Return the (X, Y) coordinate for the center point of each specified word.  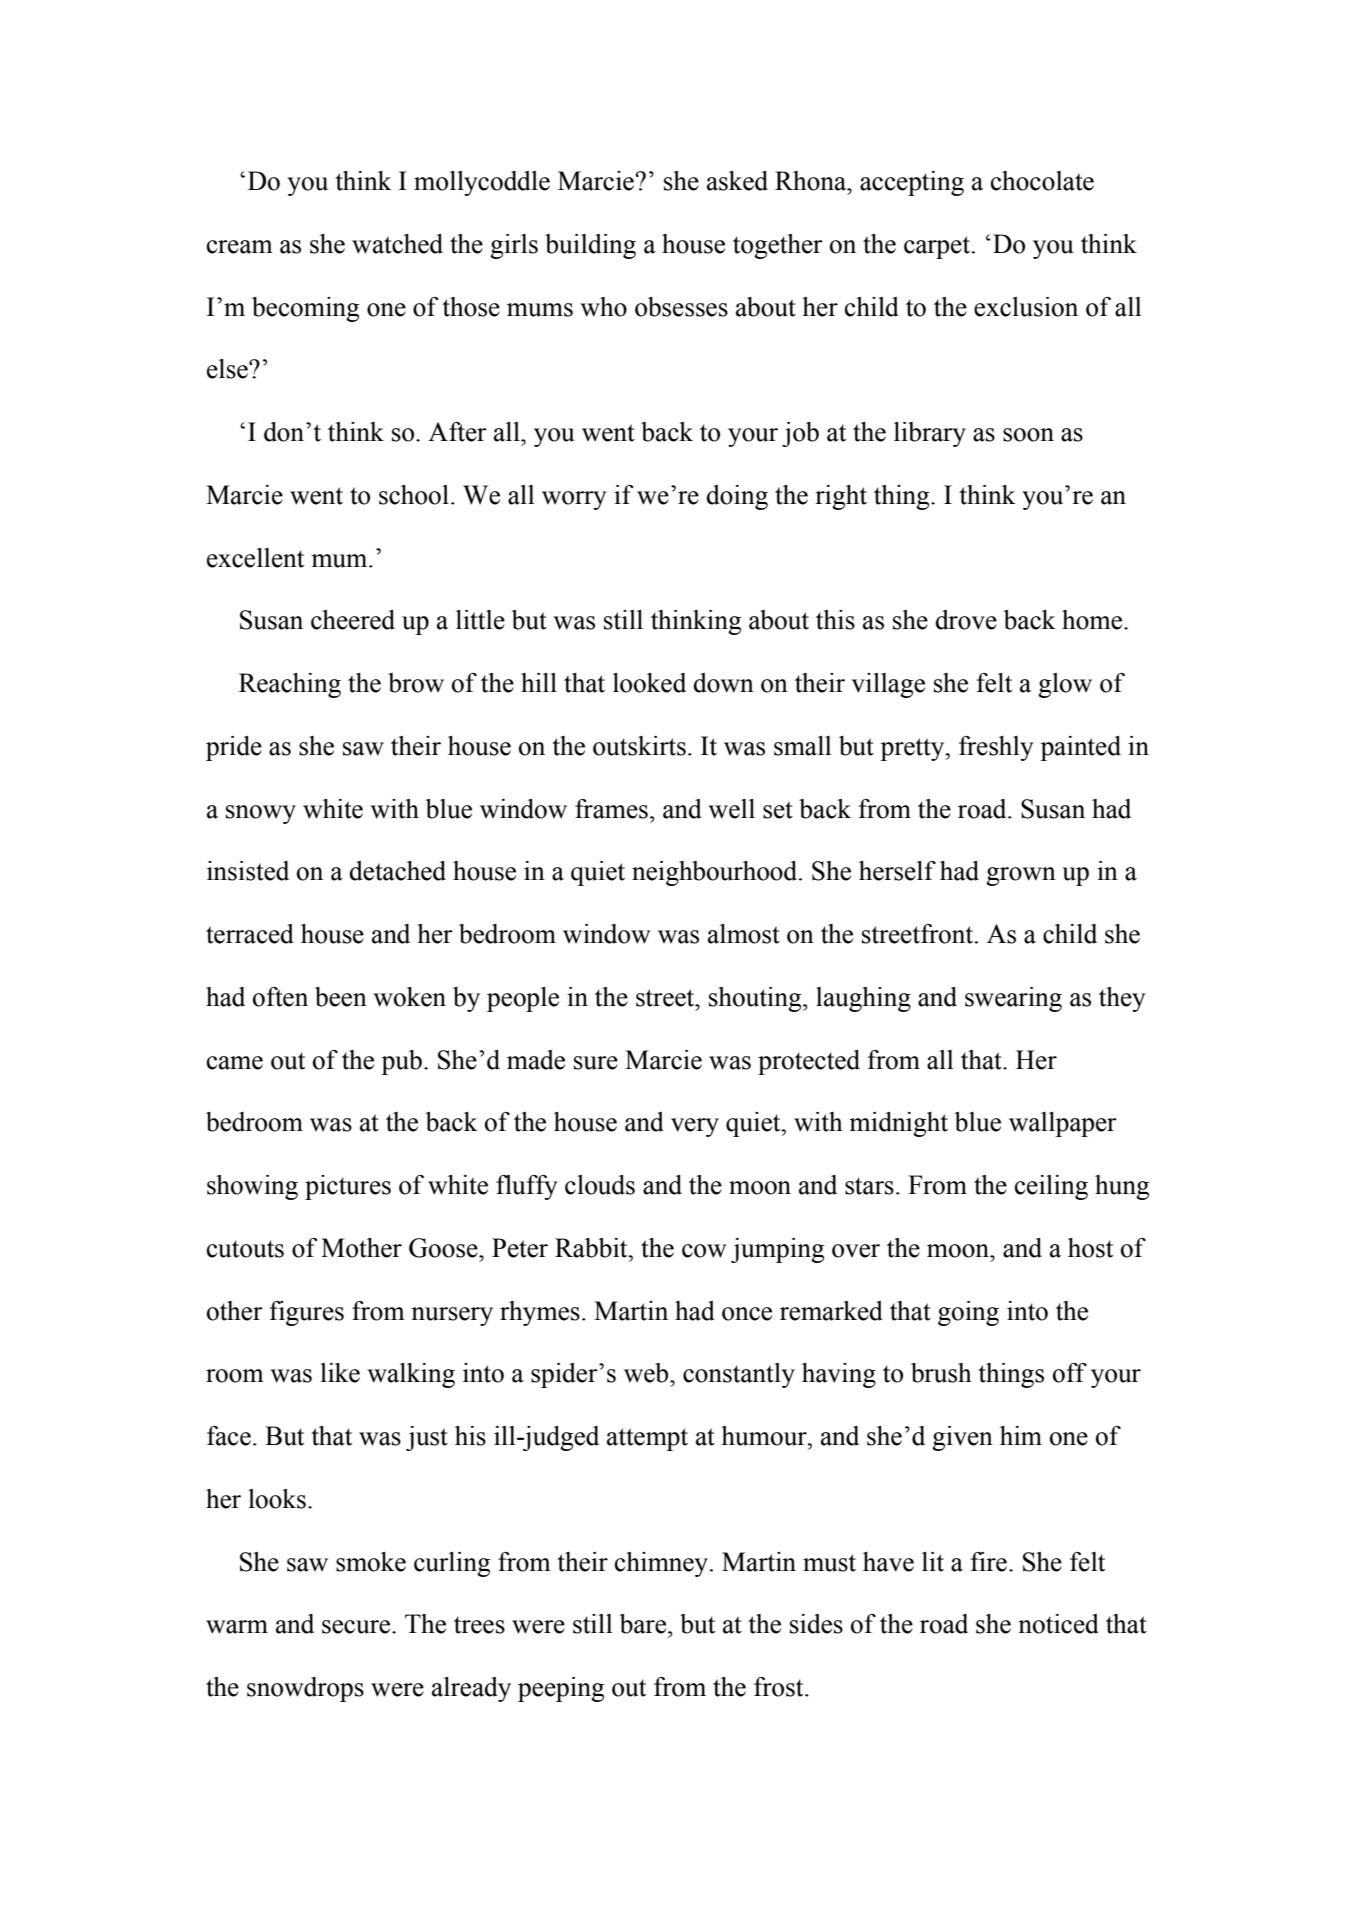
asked (737, 181)
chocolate (1042, 181)
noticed (1058, 1624)
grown (1021, 876)
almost (744, 934)
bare (643, 1624)
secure (357, 1627)
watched (397, 244)
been (341, 997)
